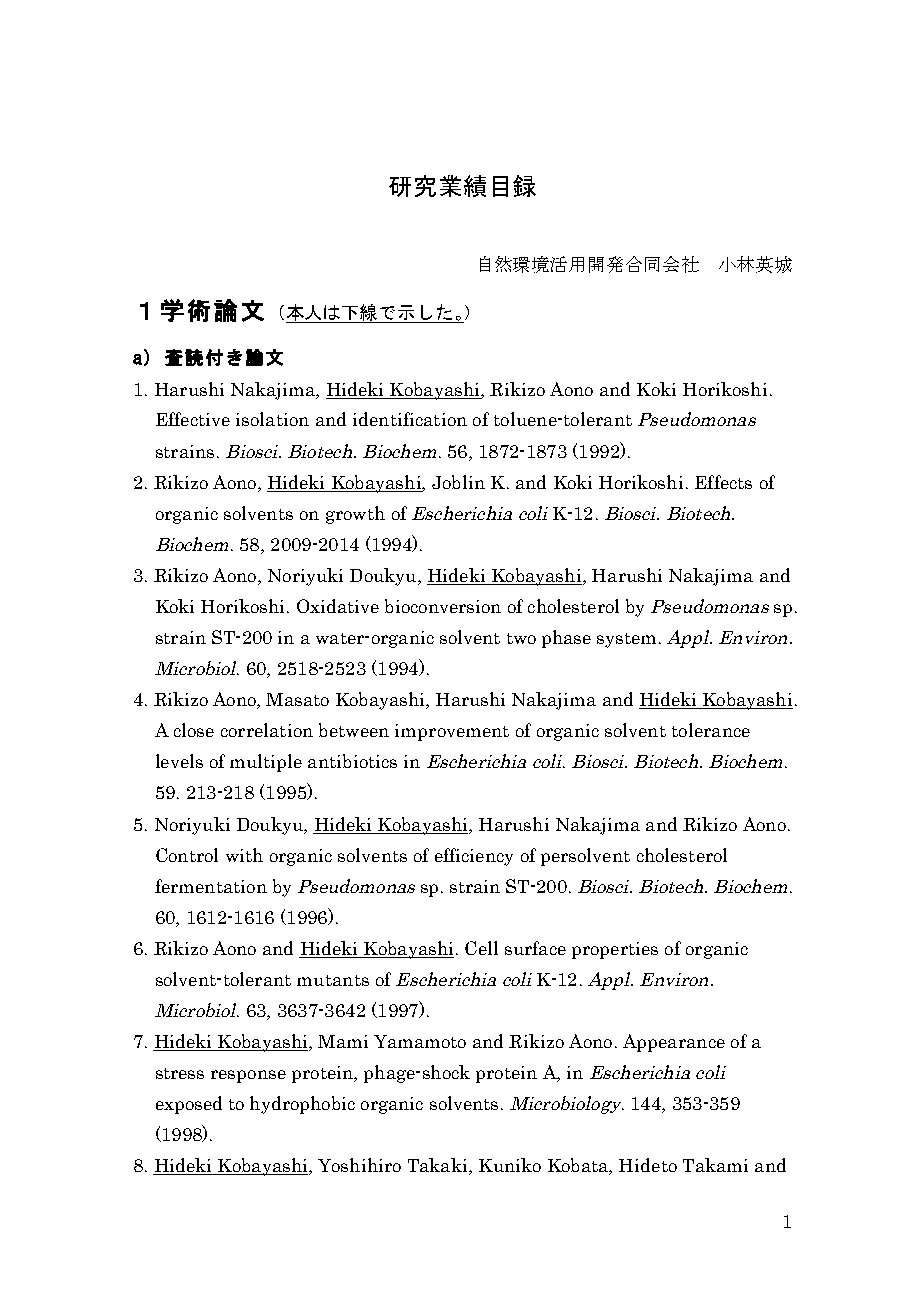  Describe the element at coordinates (452, 732) in the screenshot. I see `improvement` at that location.
